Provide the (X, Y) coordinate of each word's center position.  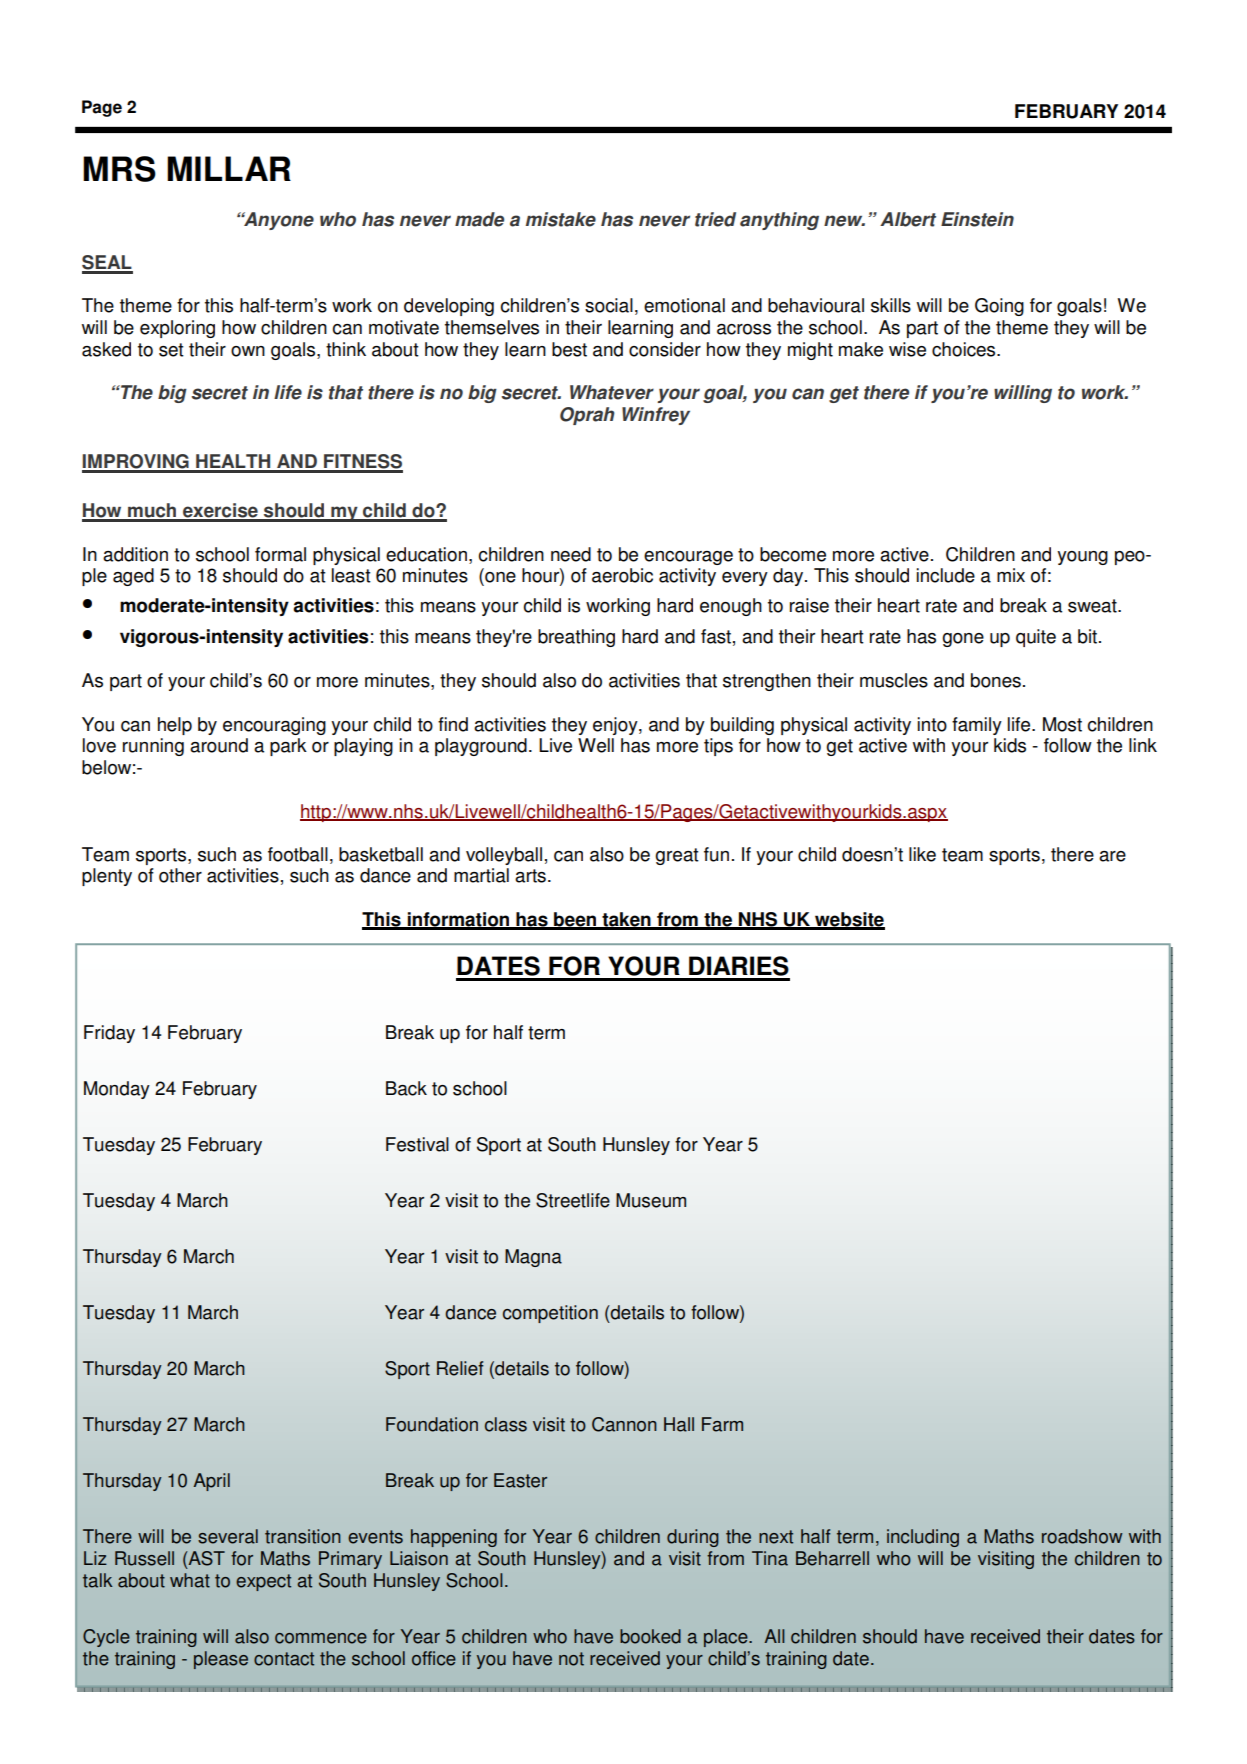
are (1112, 856)
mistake (561, 219)
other (180, 875)
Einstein (977, 219)
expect (263, 1582)
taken (626, 920)
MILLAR (229, 168)
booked (650, 1636)
